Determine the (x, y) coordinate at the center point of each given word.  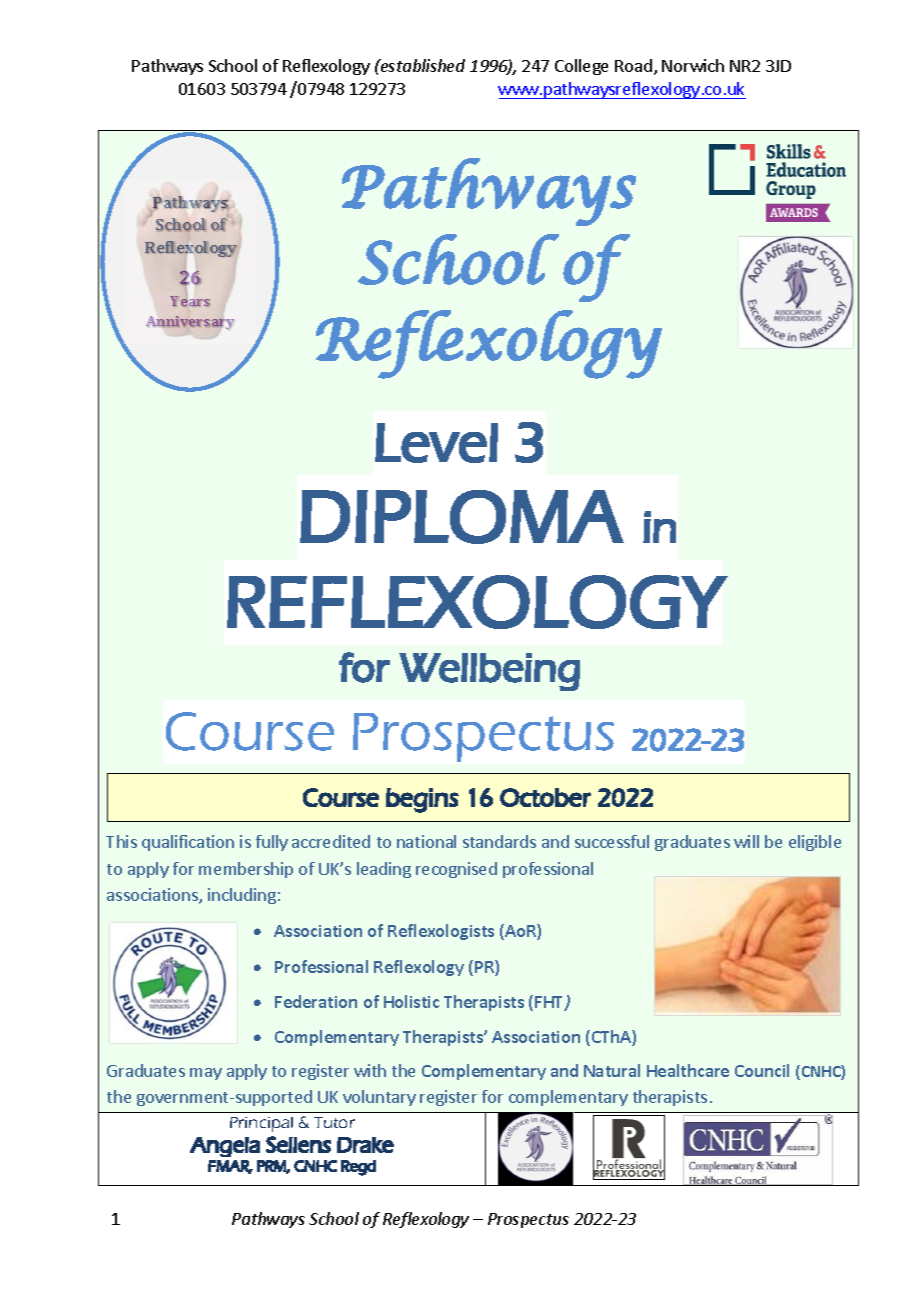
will (746, 841)
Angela (225, 1147)
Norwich (693, 65)
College (581, 67)
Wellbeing (489, 672)
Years (190, 301)
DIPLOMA (462, 517)
